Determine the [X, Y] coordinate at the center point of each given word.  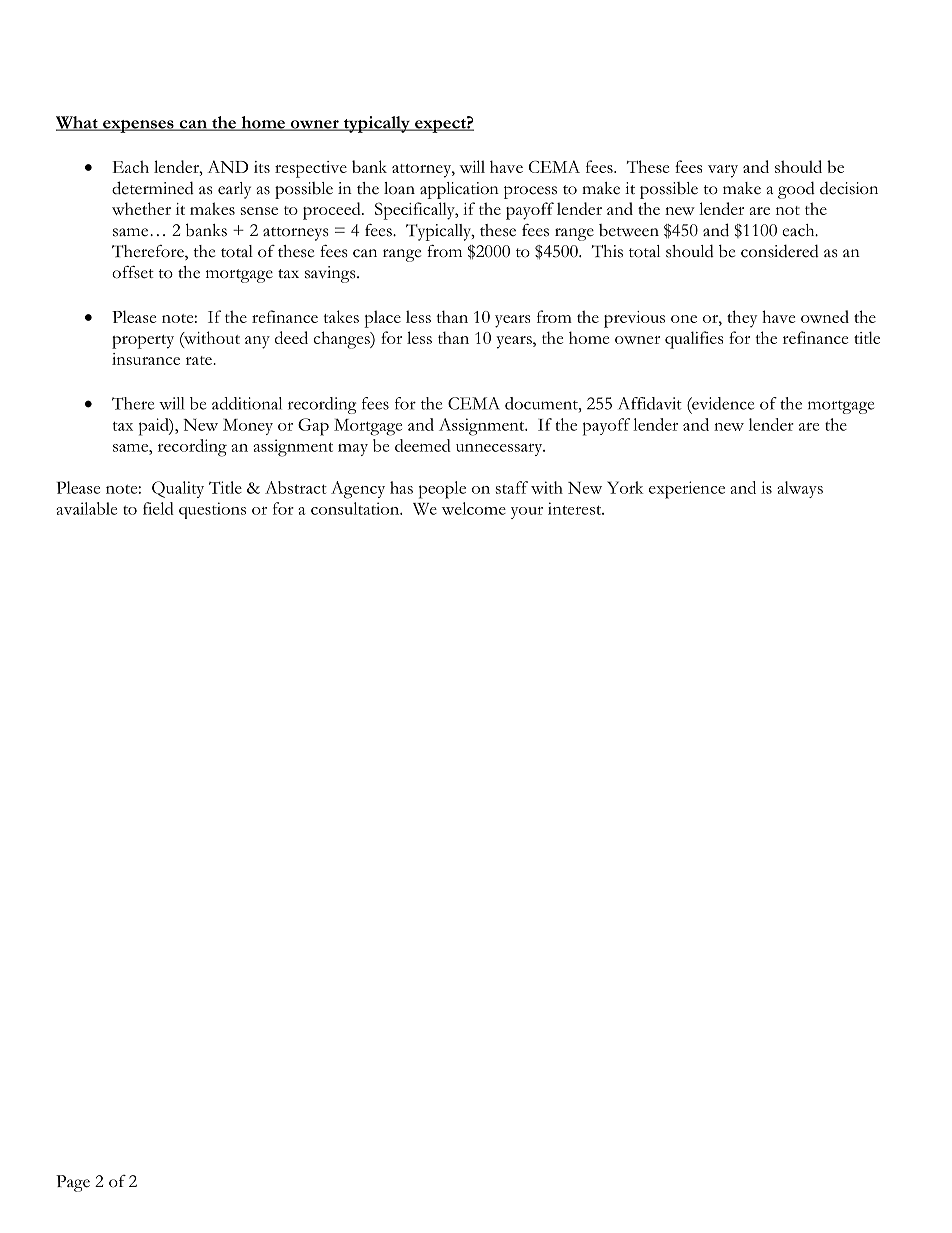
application [459, 190]
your [527, 513]
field [158, 508]
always [800, 489]
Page [73, 1183]
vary [723, 171]
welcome [474, 508]
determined [153, 188]
